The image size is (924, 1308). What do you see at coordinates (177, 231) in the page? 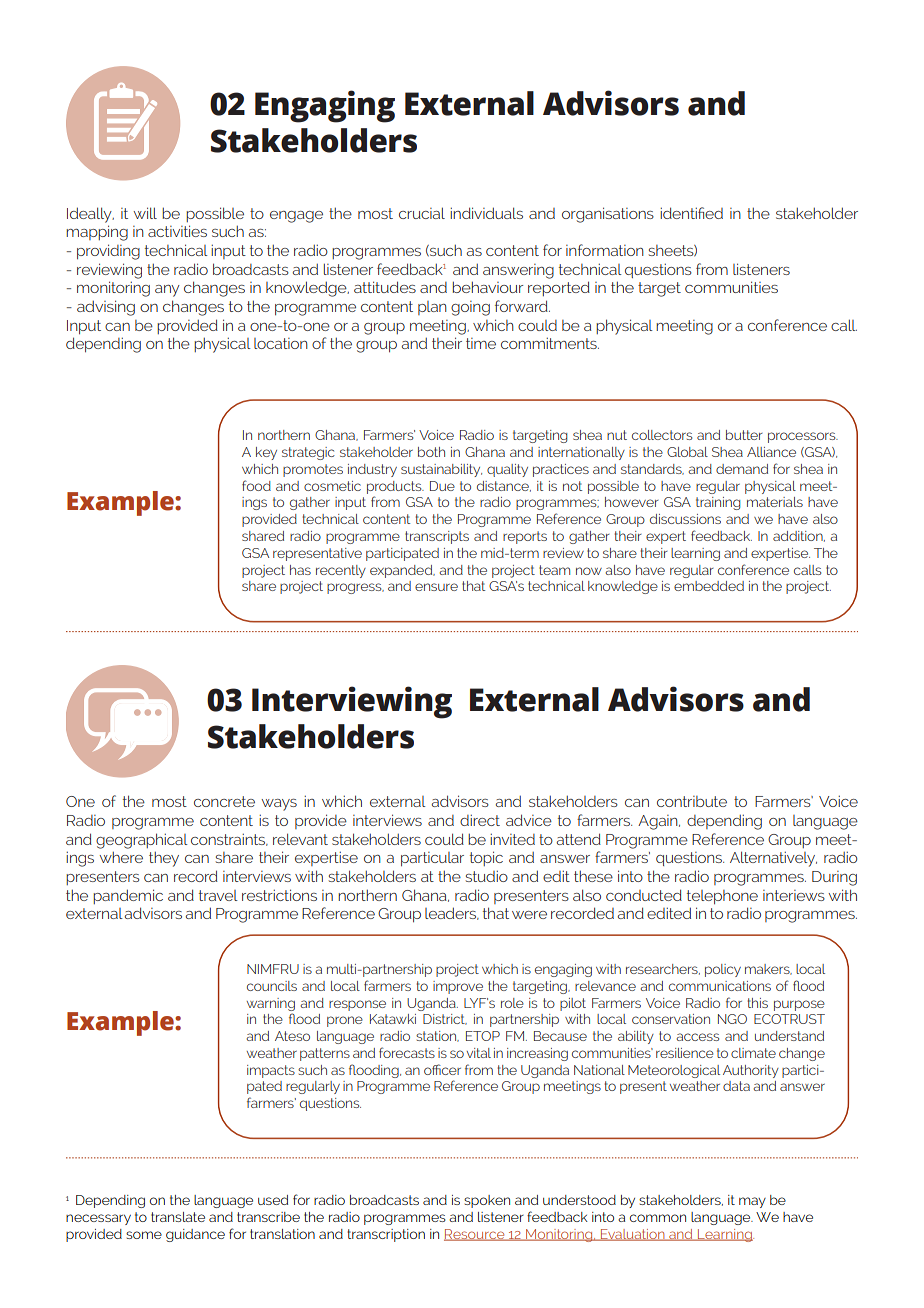
I see `activities` at bounding box center [177, 231].
